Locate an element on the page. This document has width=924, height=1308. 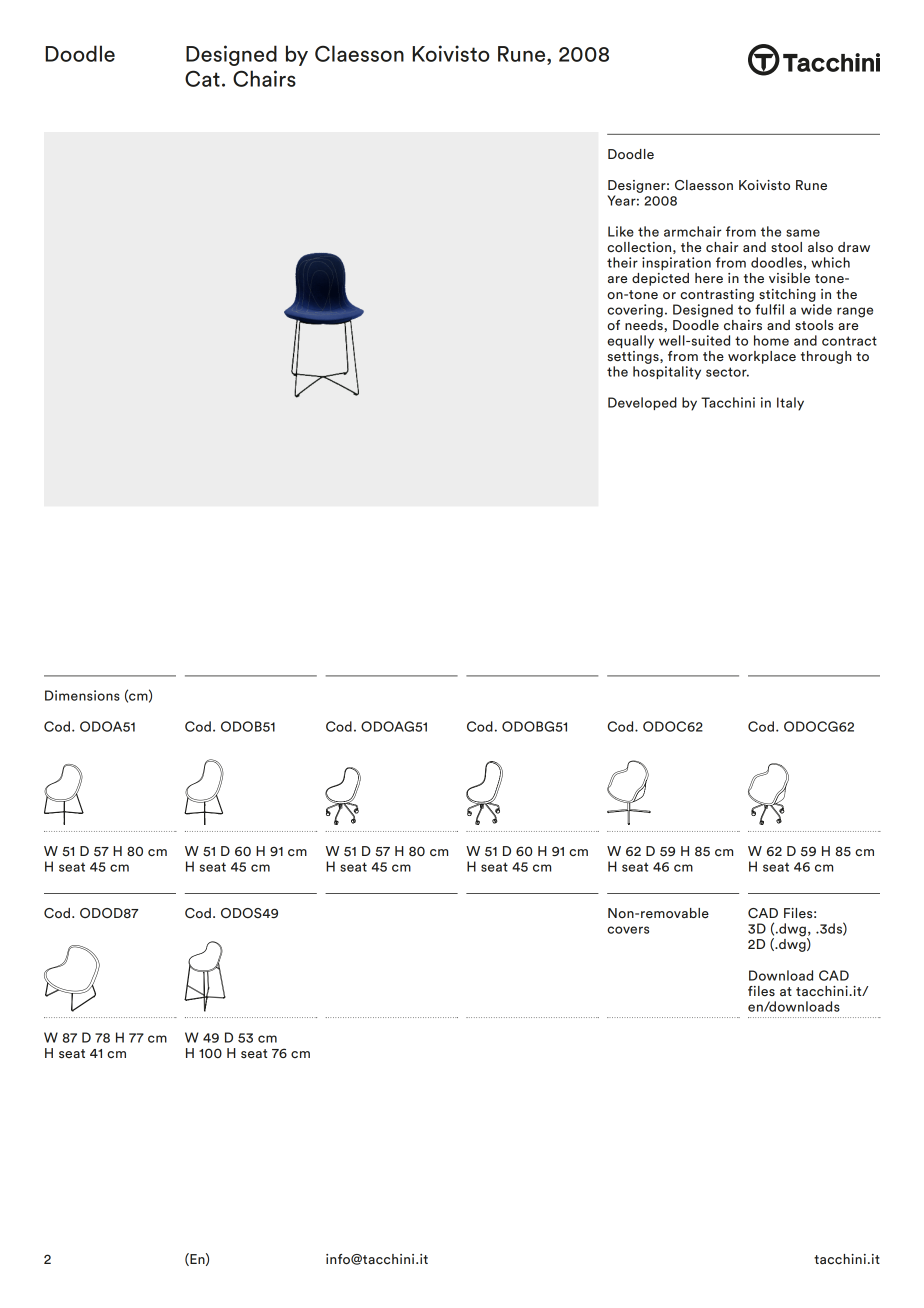
sector is located at coordinates (727, 372).
